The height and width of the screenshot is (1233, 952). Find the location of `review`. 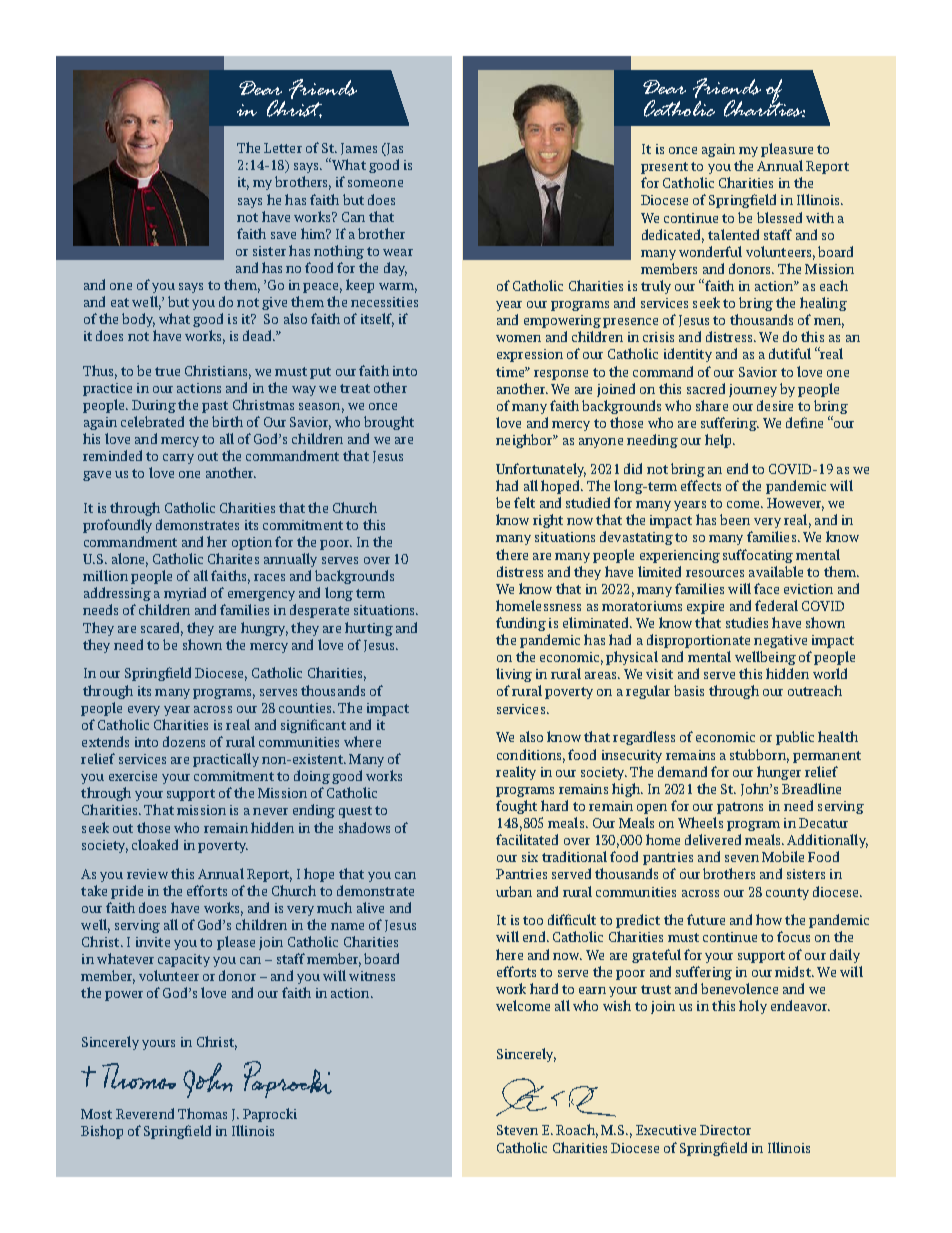

review is located at coordinates (147, 874).
